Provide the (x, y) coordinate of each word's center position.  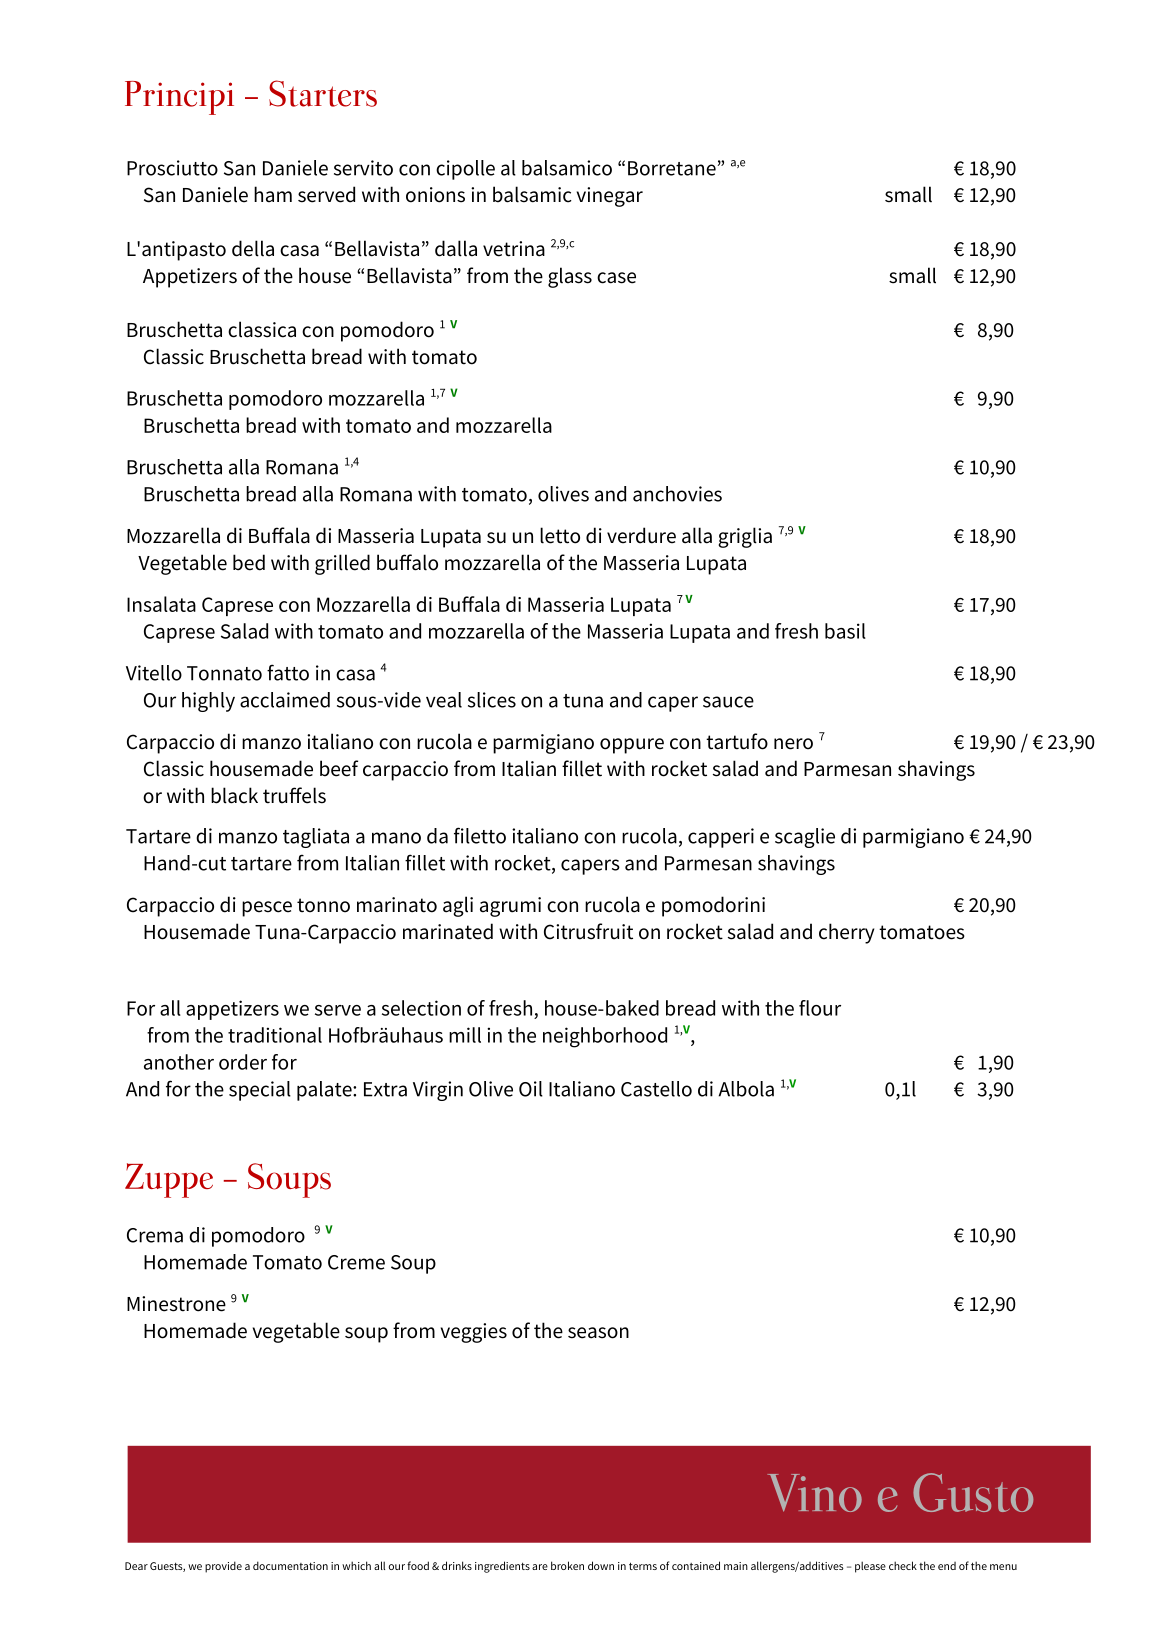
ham (273, 194)
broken (567, 1565)
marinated (448, 931)
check (903, 1565)
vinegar (610, 197)
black (234, 795)
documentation (290, 1565)
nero (793, 744)
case (616, 278)
